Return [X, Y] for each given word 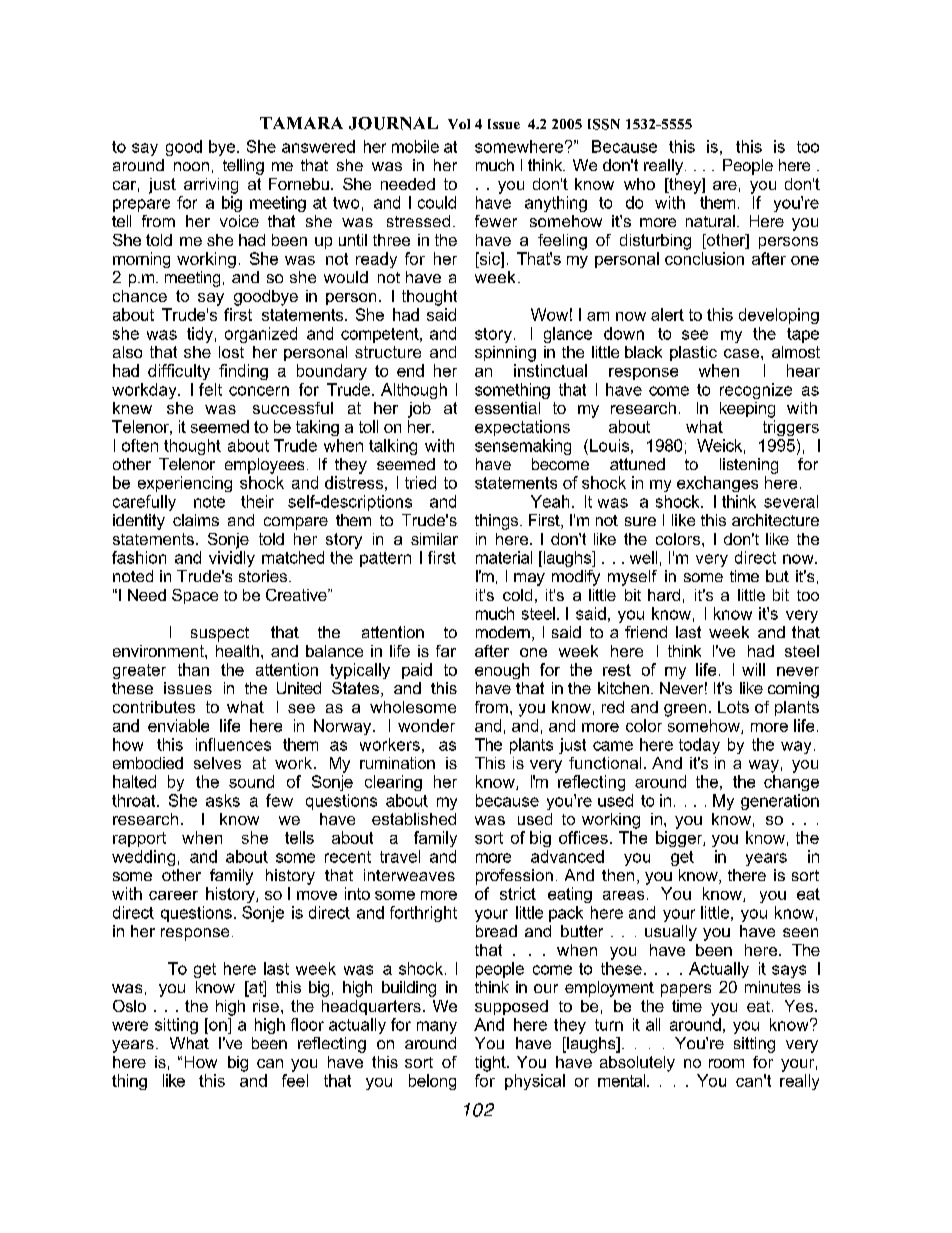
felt [210, 389]
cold [517, 595]
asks [223, 800]
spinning [505, 354]
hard [664, 595]
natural [710, 221]
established [414, 819]
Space [195, 596]
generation [780, 802]
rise [266, 1006]
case [741, 353]
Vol [459, 124]
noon [191, 166]
